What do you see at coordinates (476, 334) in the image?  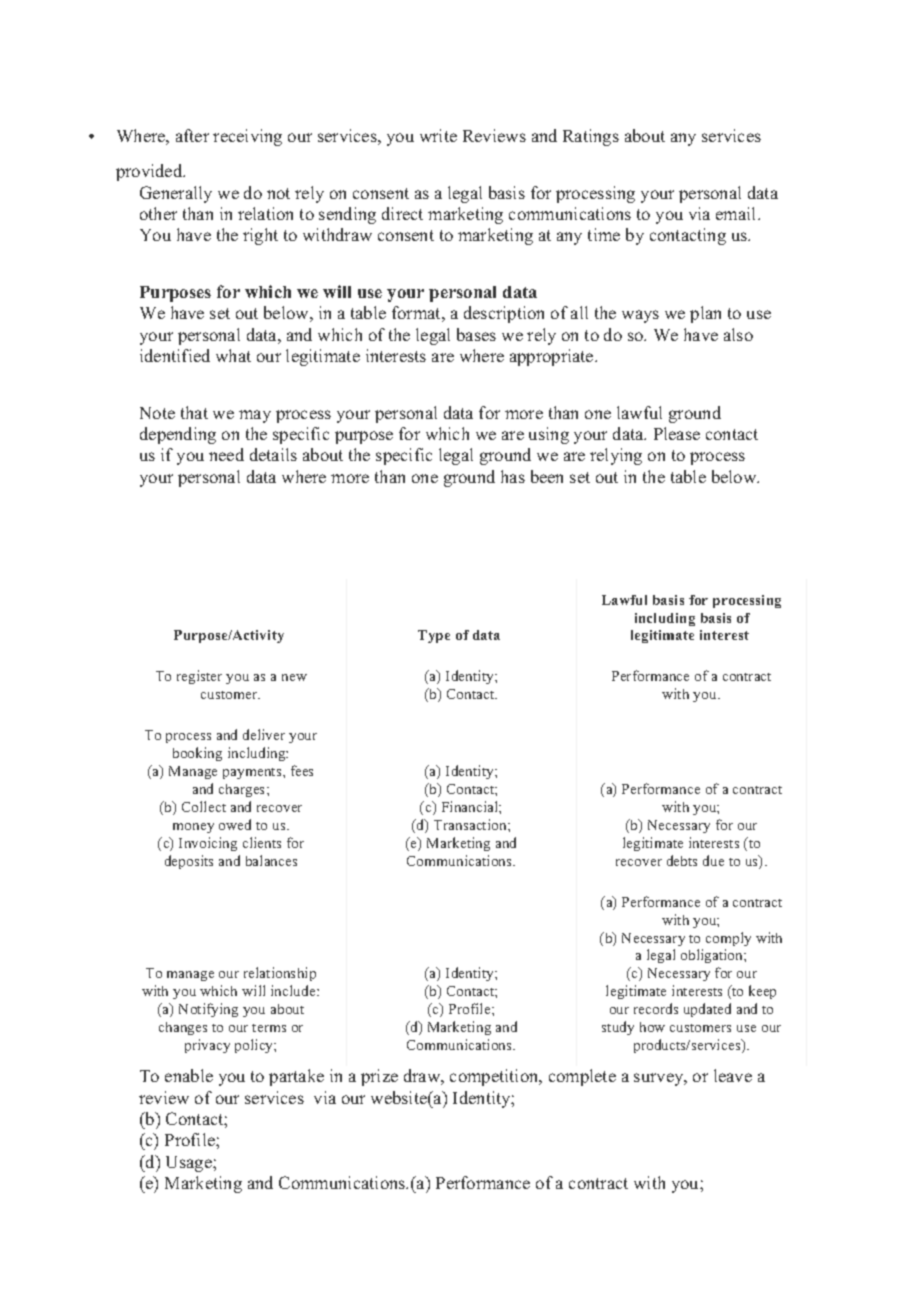 I see `bases` at bounding box center [476, 334].
